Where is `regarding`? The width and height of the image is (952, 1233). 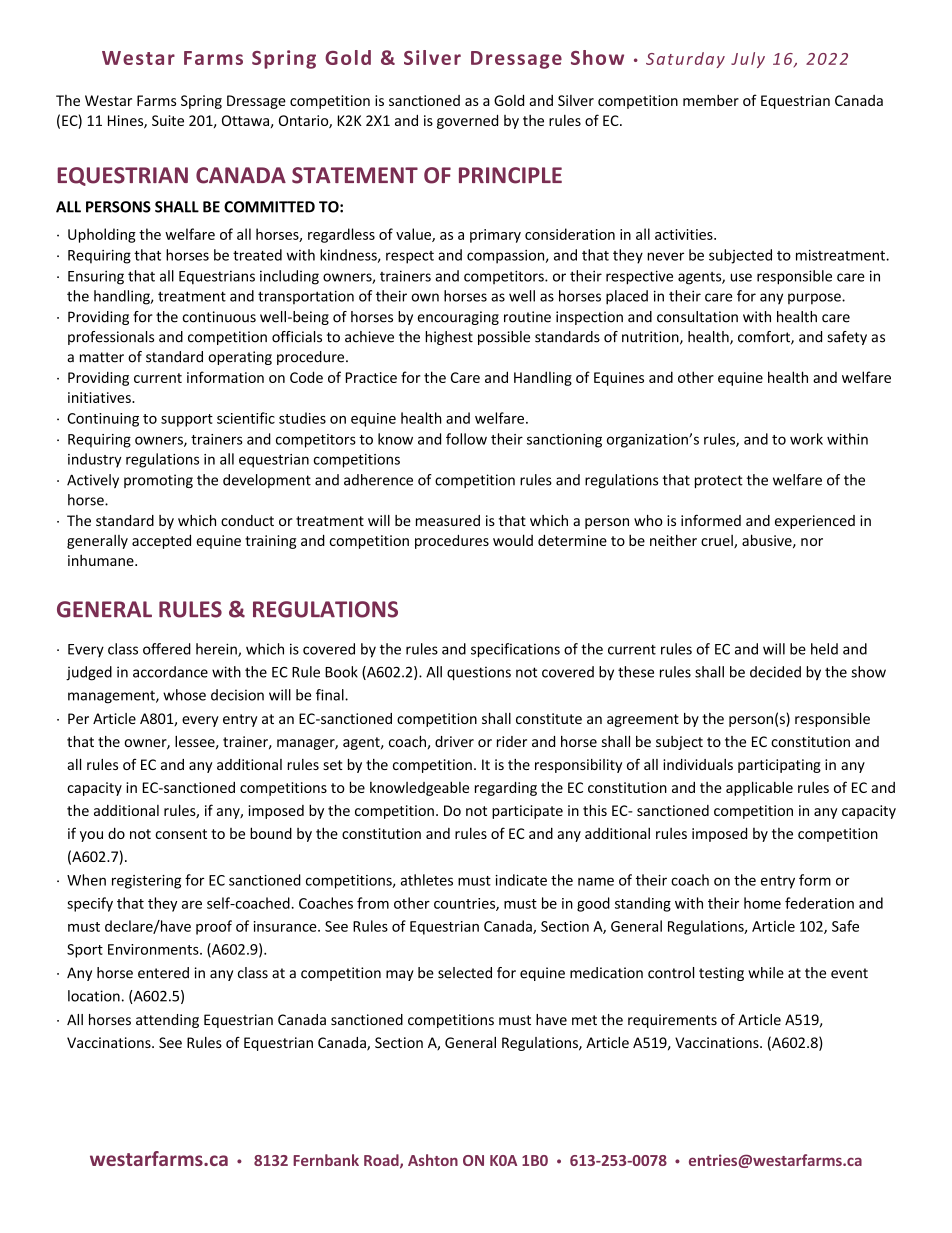
regarding is located at coordinates (506, 788).
